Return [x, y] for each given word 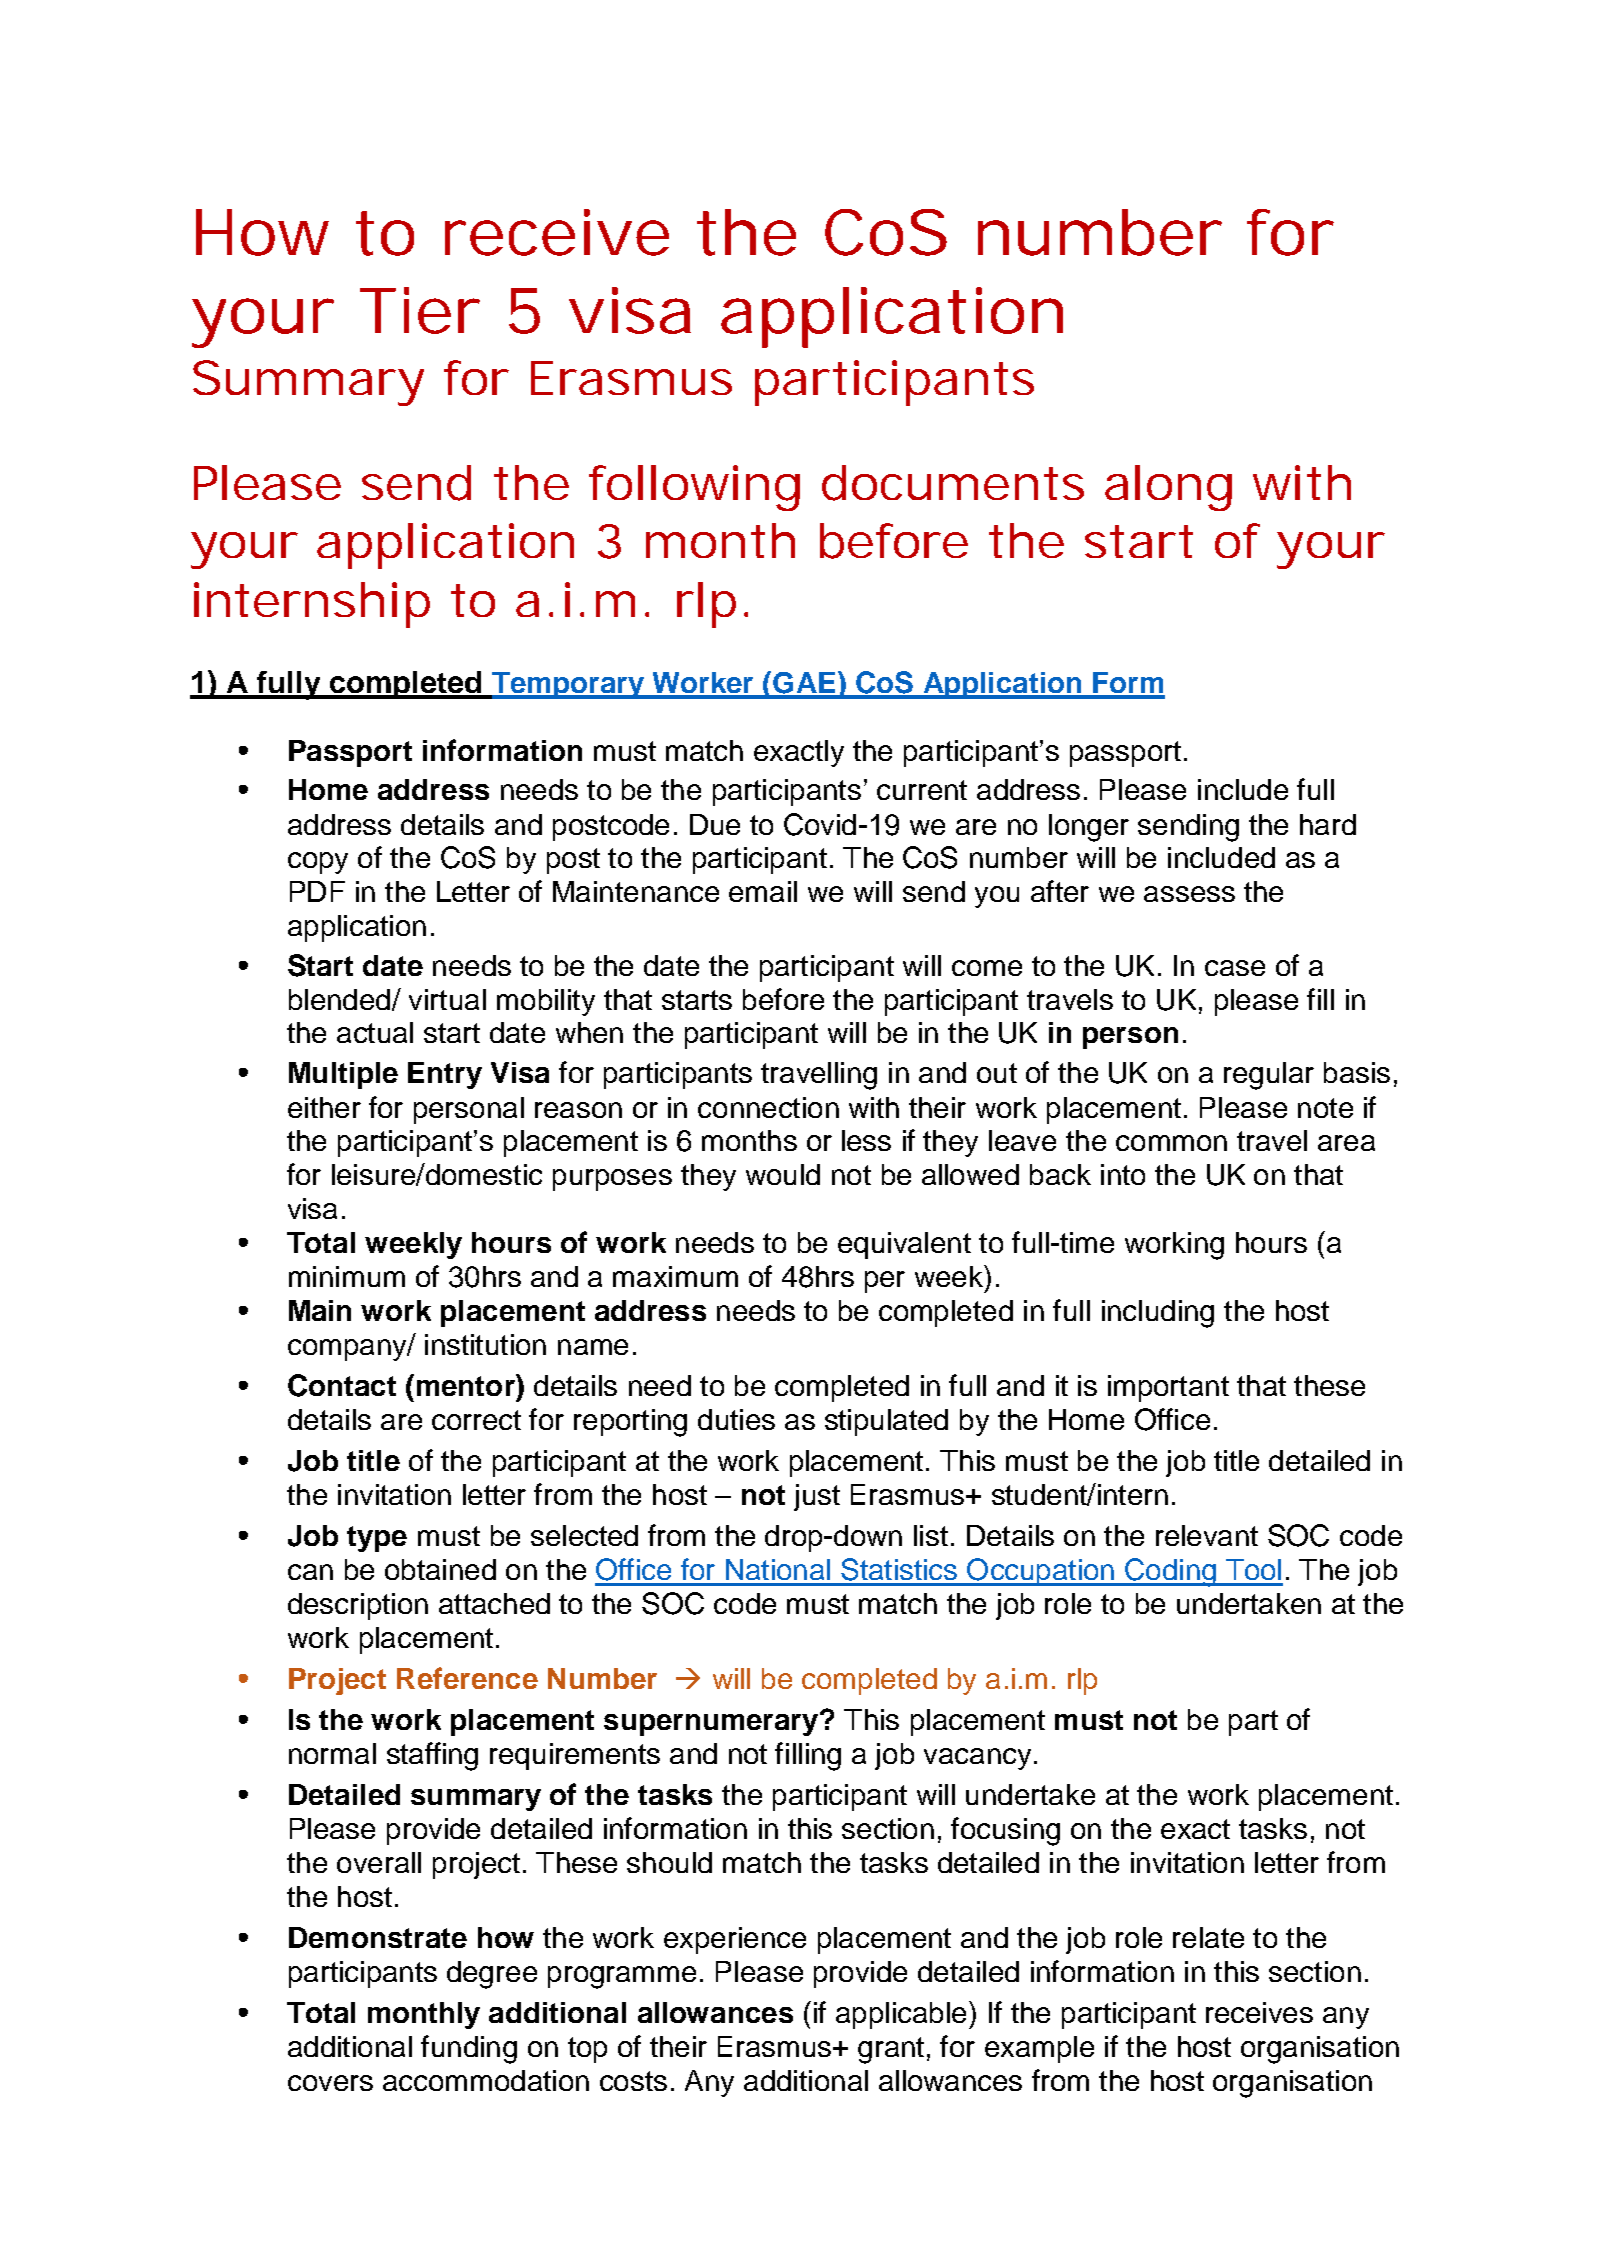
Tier [420, 310]
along [1168, 488]
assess [1189, 894]
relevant [1207, 1535]
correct [476, 1420]
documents [953, 483]
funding [469, 2049]
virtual [447, 999]
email [763, 891]
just [817, 1497]
